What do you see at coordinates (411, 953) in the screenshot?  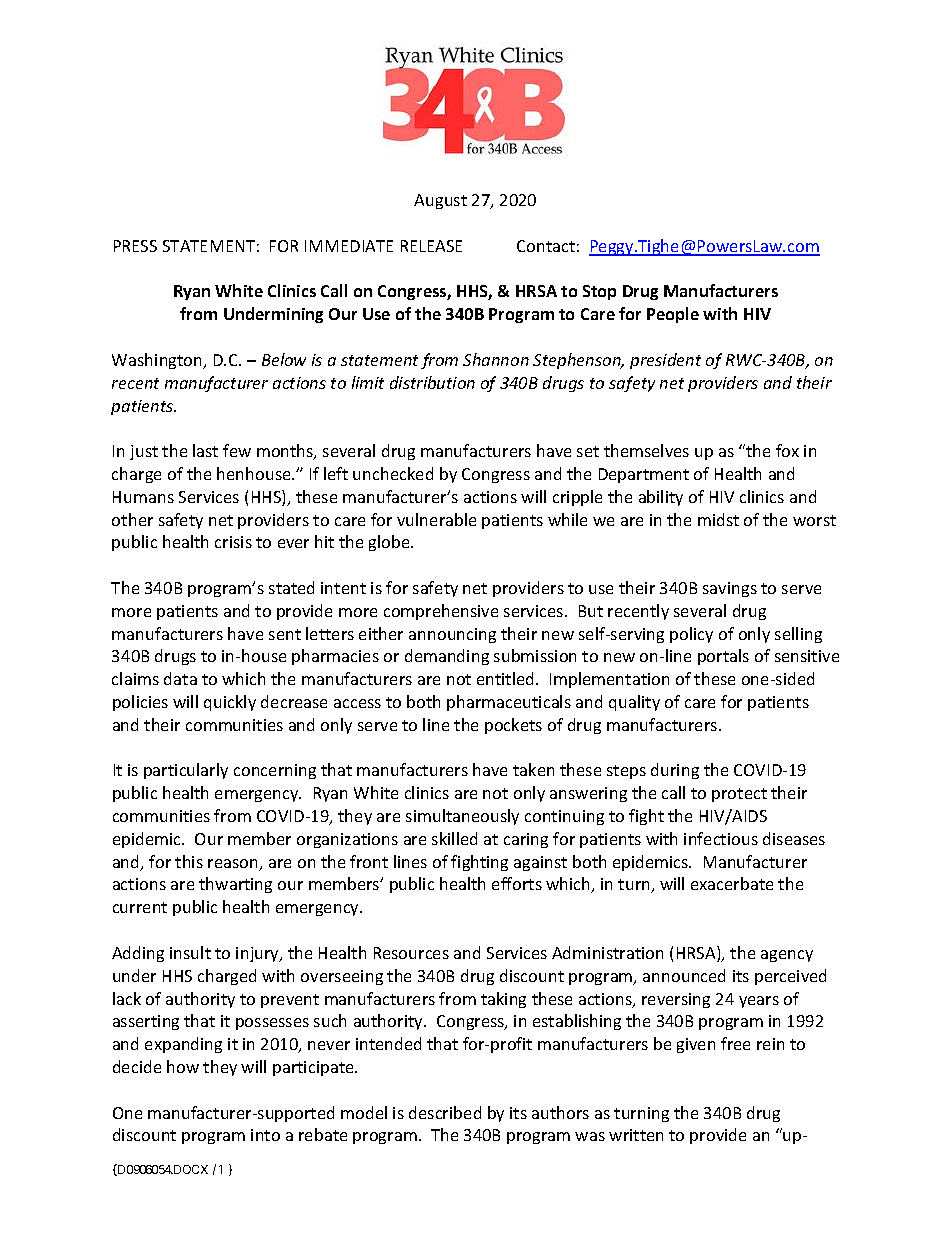 I see `Resources` at bounding box center [411, 953].
